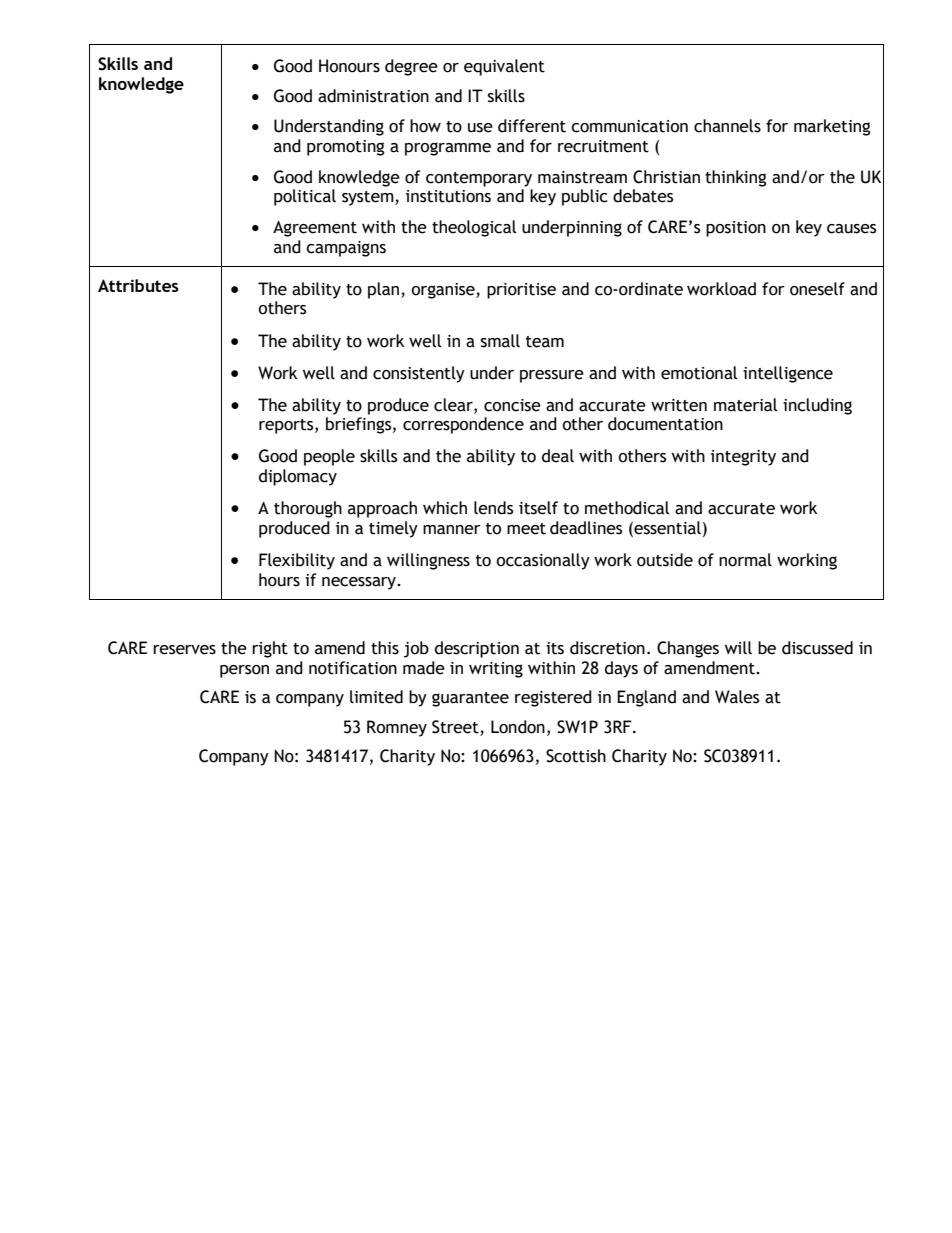 Image resolution: width=952 pixels, height=1233 pixels. I want to click on person, so click(244, 671).
